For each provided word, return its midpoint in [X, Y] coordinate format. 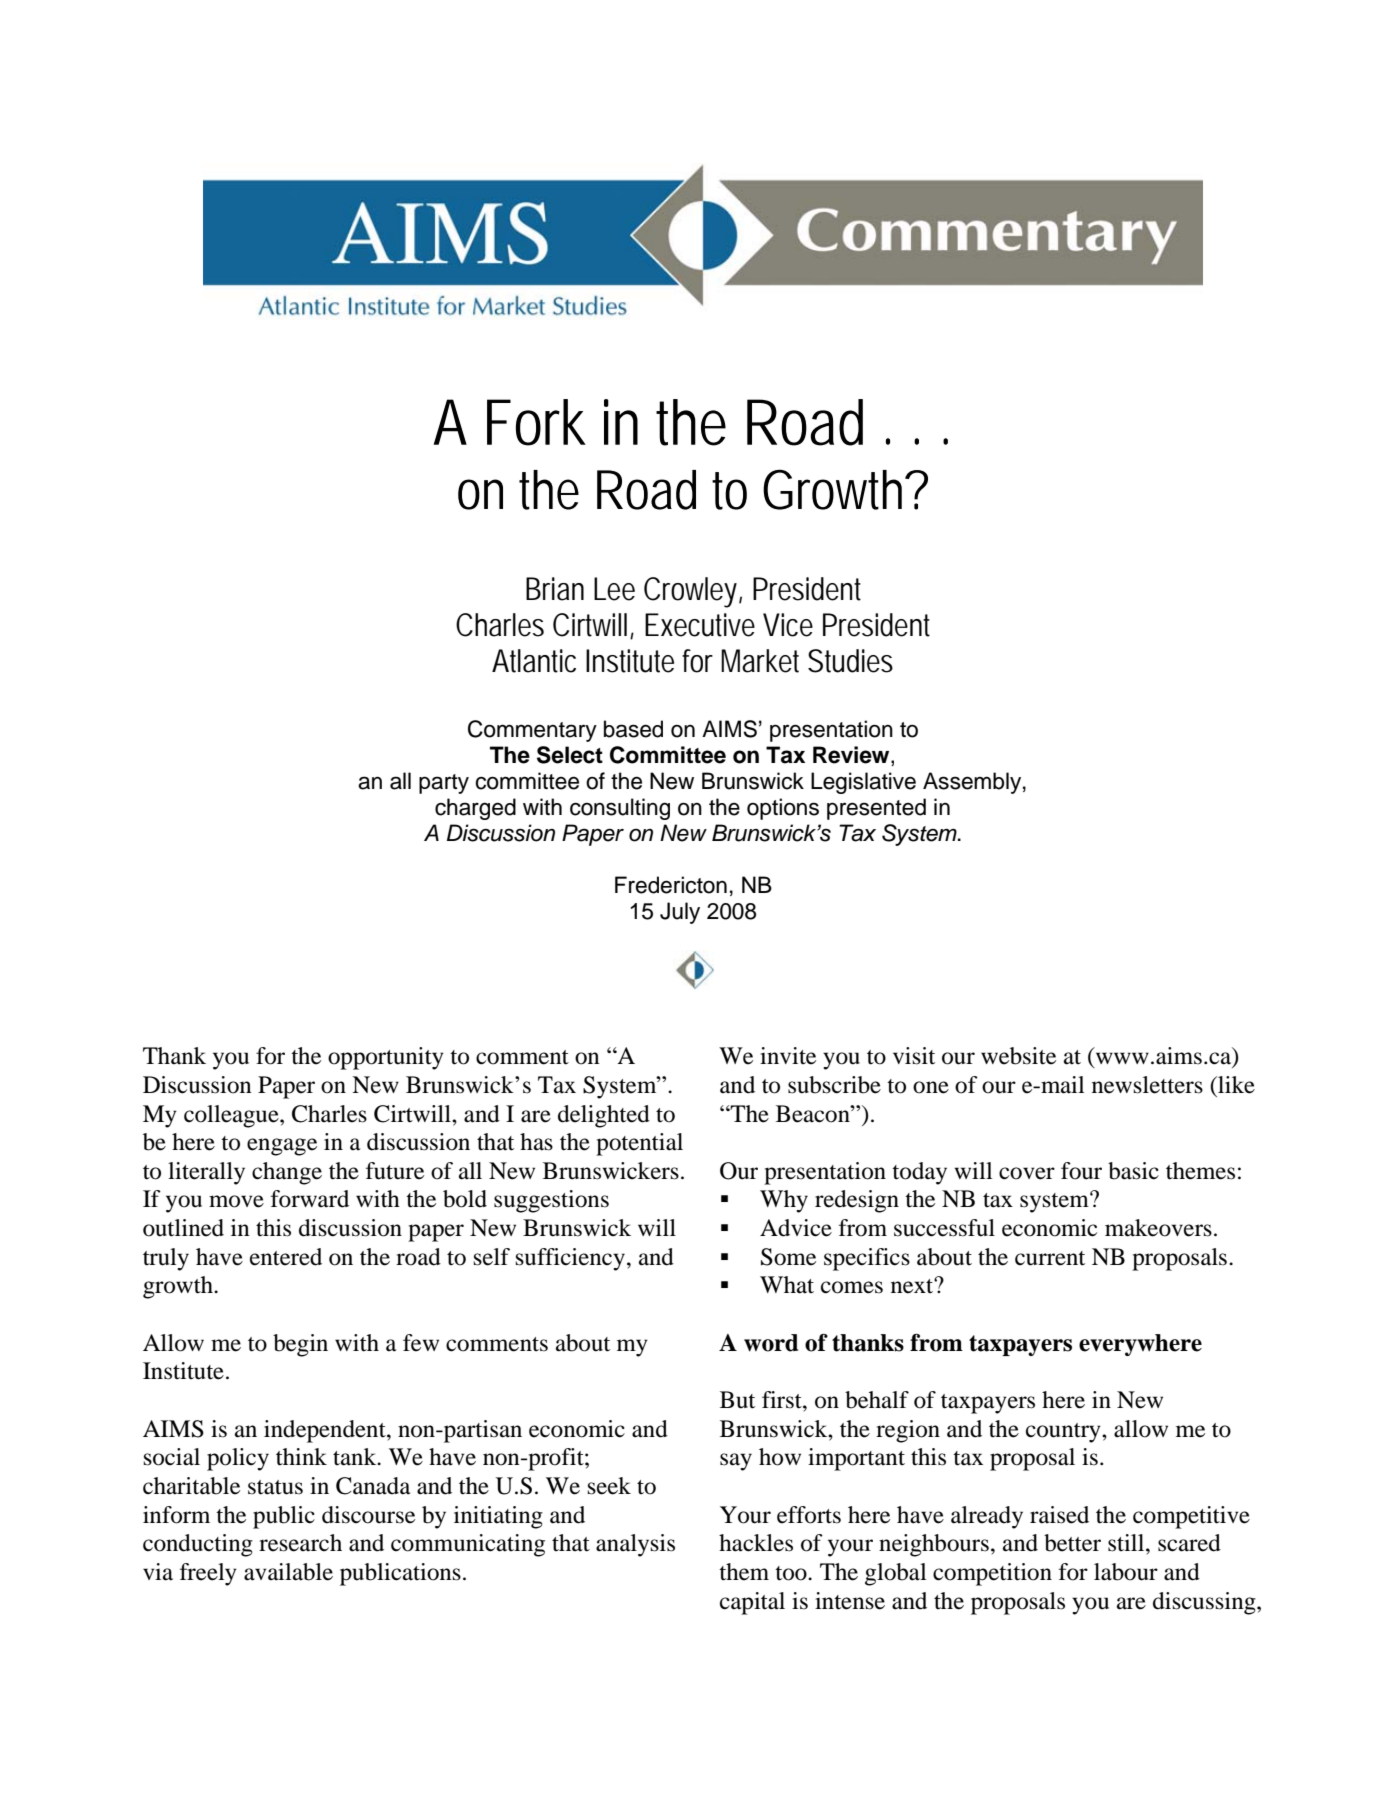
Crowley [693, 592]
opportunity [386, 1058]
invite [788, 1056]
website [1018, 1056]
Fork [536, 422]
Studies [850, 661]
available [288, 1572]
